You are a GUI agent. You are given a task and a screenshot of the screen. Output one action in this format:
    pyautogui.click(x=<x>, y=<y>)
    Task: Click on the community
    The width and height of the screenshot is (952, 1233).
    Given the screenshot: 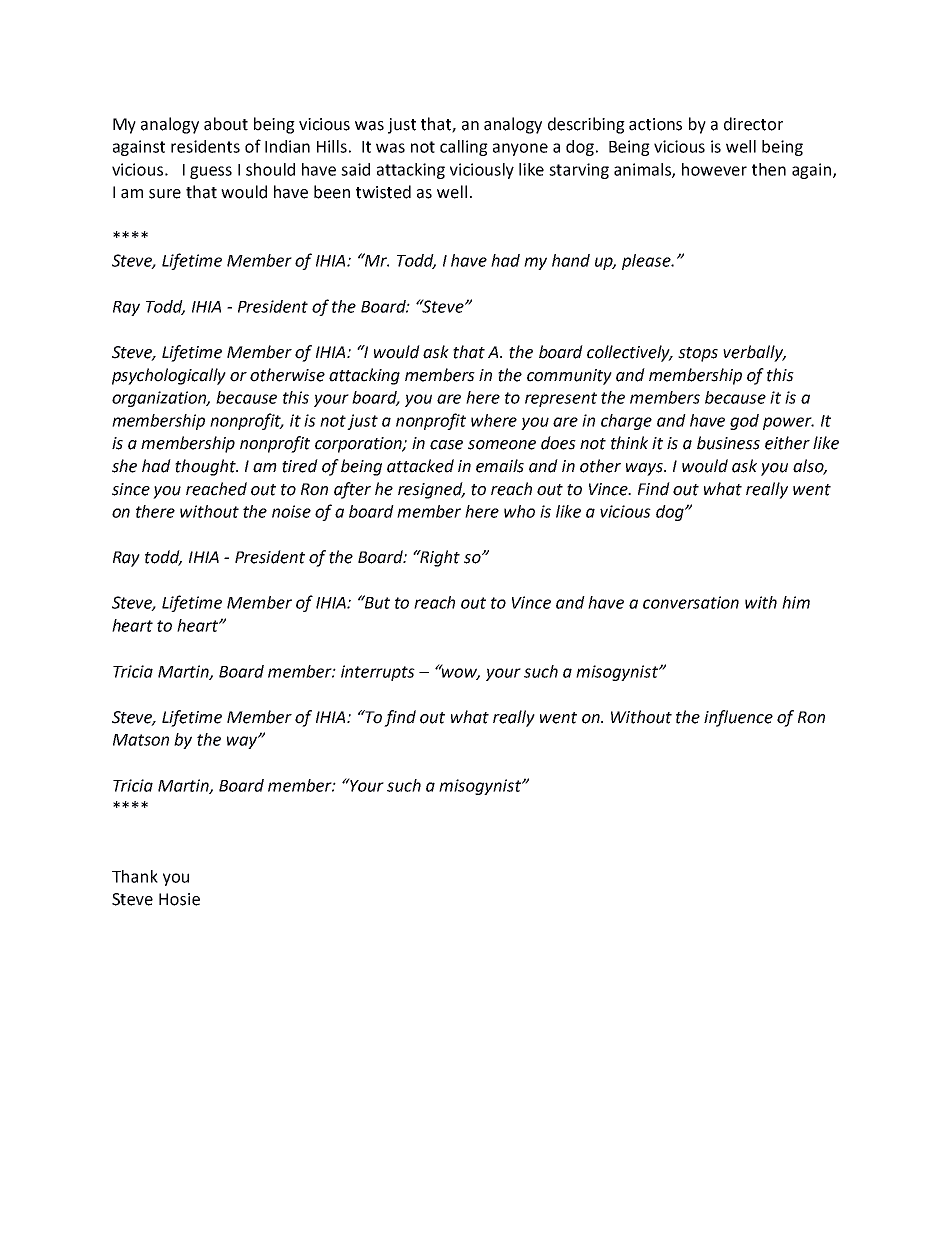 What is the action you would take?
    pyautogui.click(x=569, y=377)
